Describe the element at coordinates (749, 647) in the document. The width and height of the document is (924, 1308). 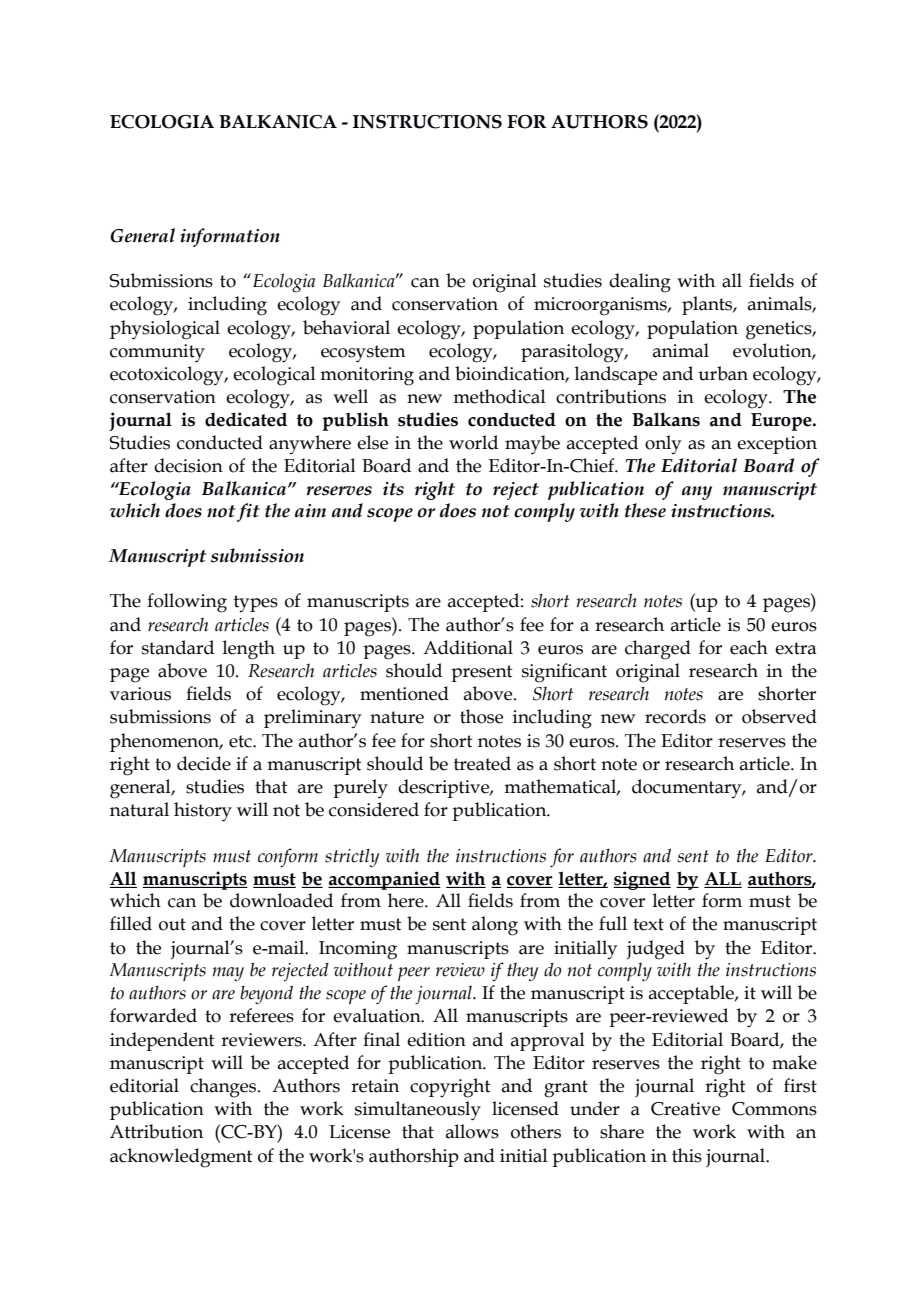
I see `each` at that location.
